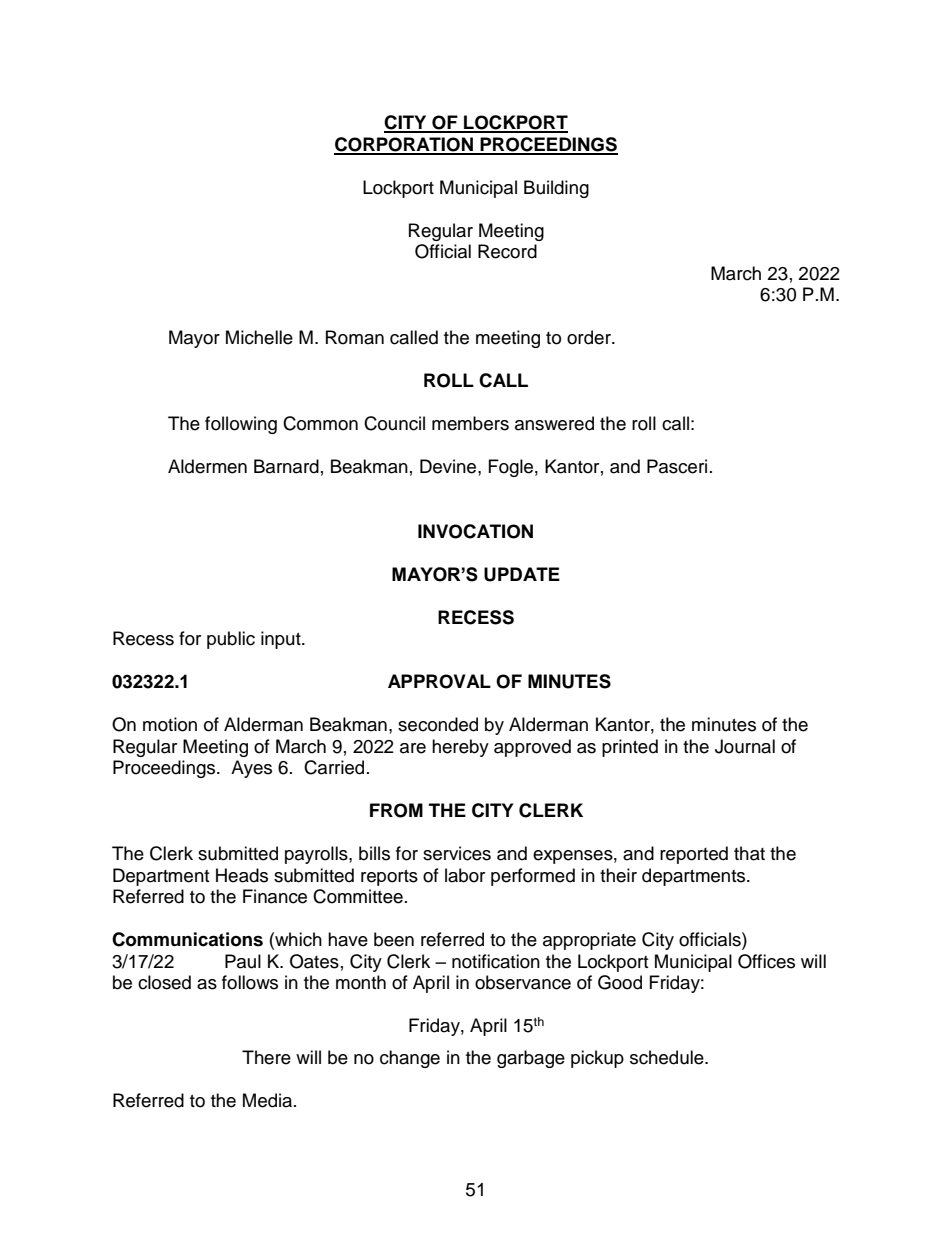 The image size is (952, 1233). I want to click on schedule, so click(668, 1057).
